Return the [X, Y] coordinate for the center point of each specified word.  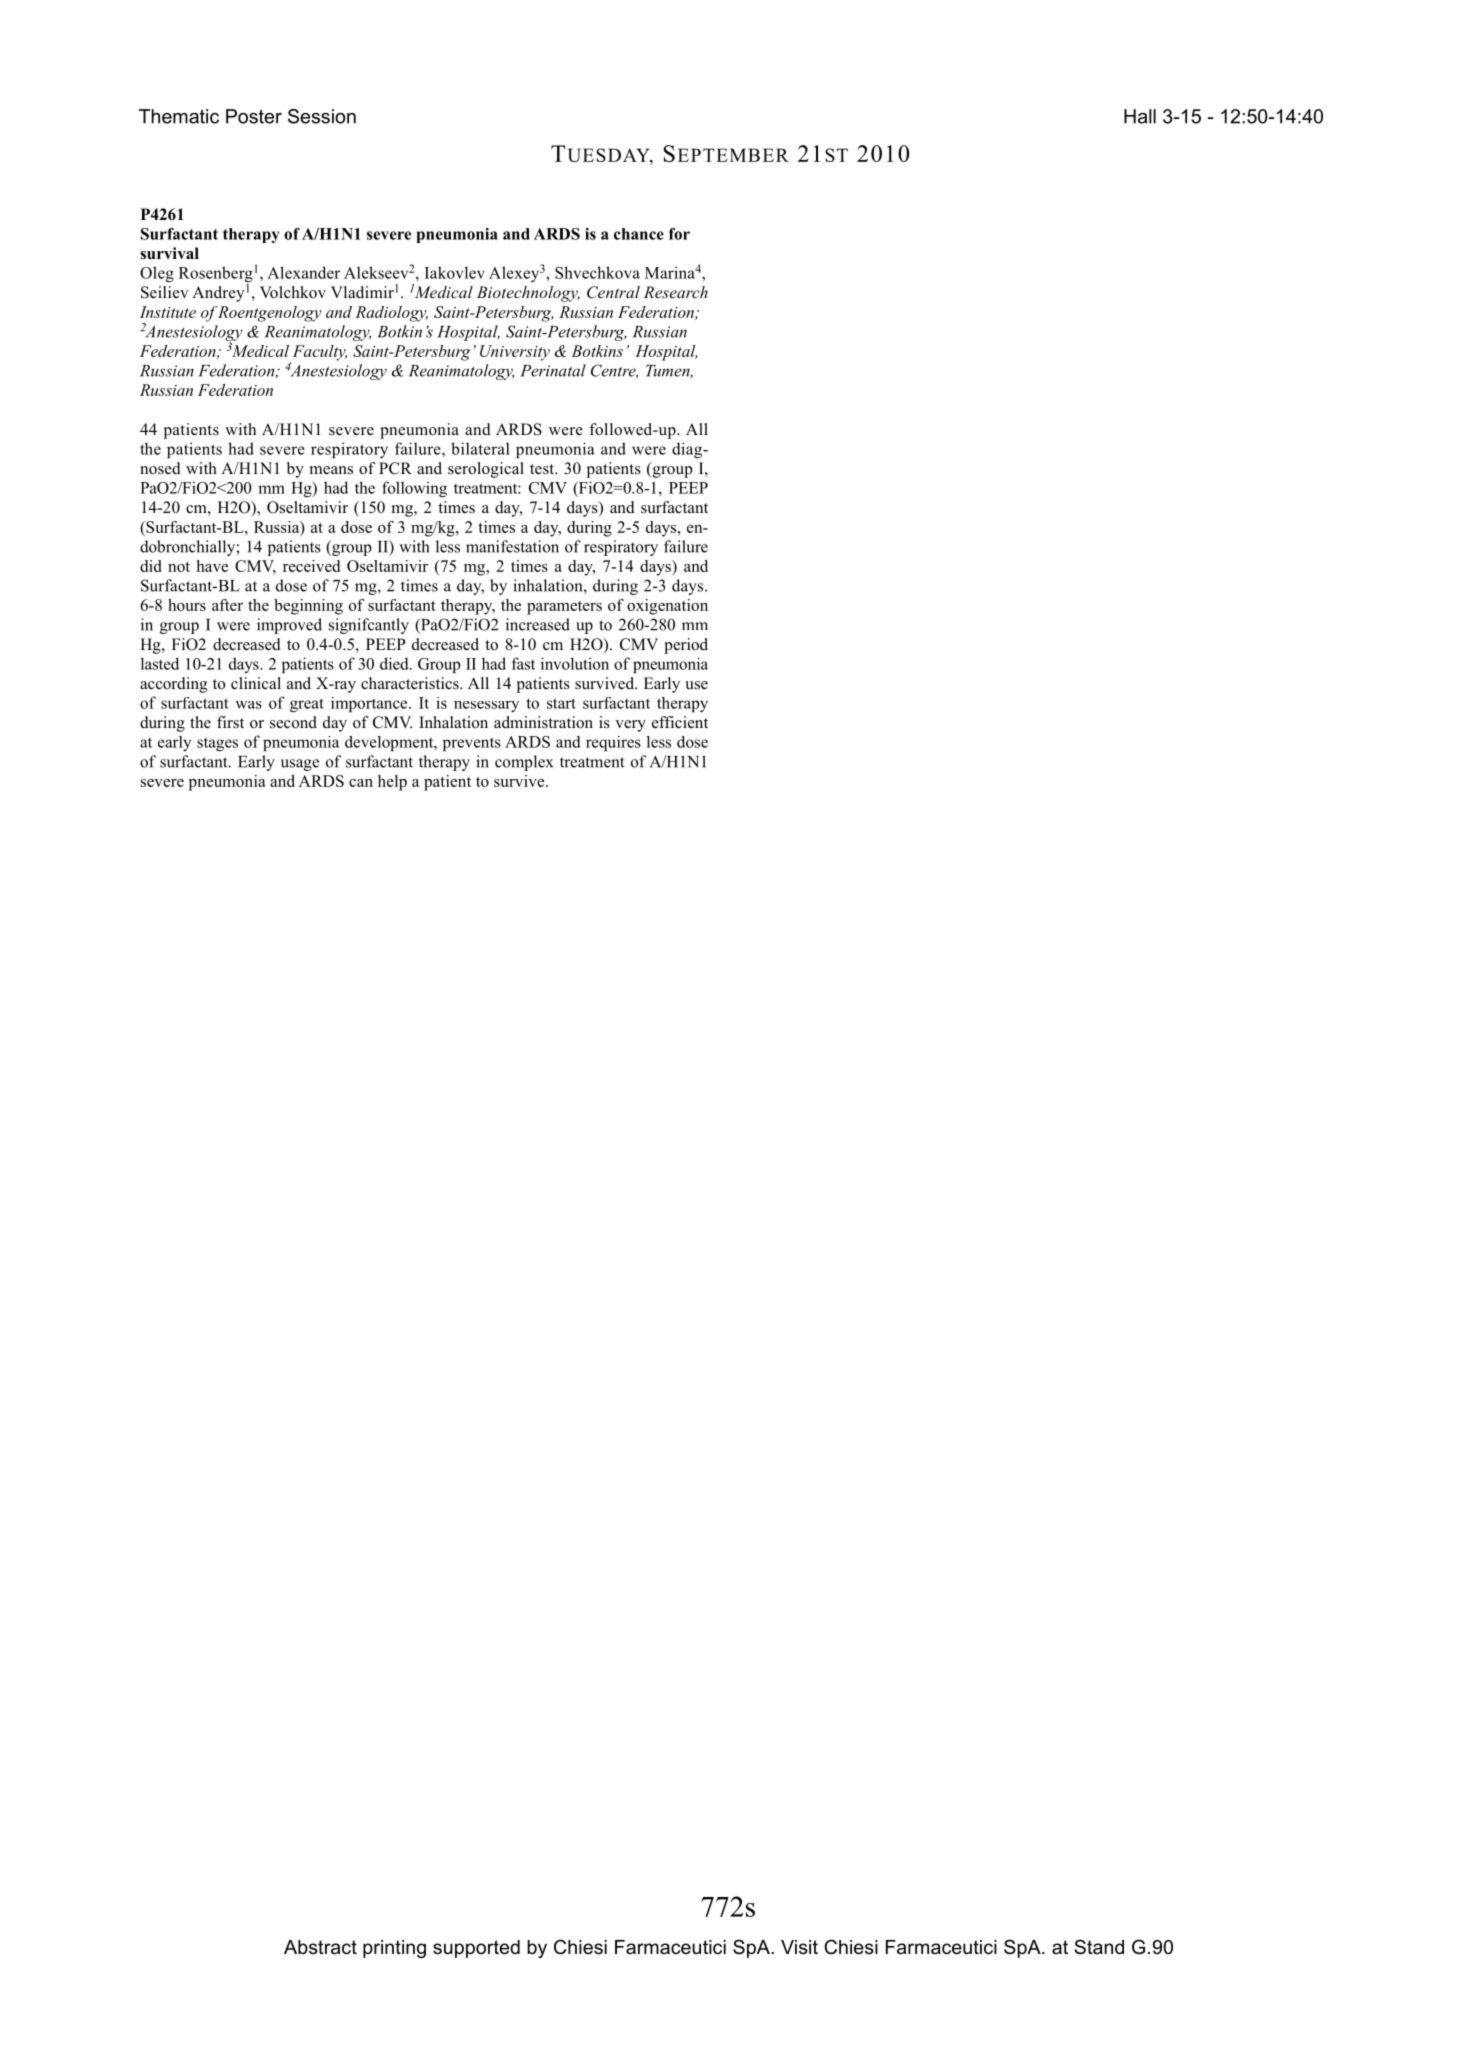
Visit [799, 1947]
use [696, 685]
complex [524, 763]
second [293, 722]
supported [476, 1949]
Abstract [320, 1947]
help [392, 783]
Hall [1140, 116]
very [630, 726]
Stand [1099, 1947]
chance [639, 234]
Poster [254, 116]
